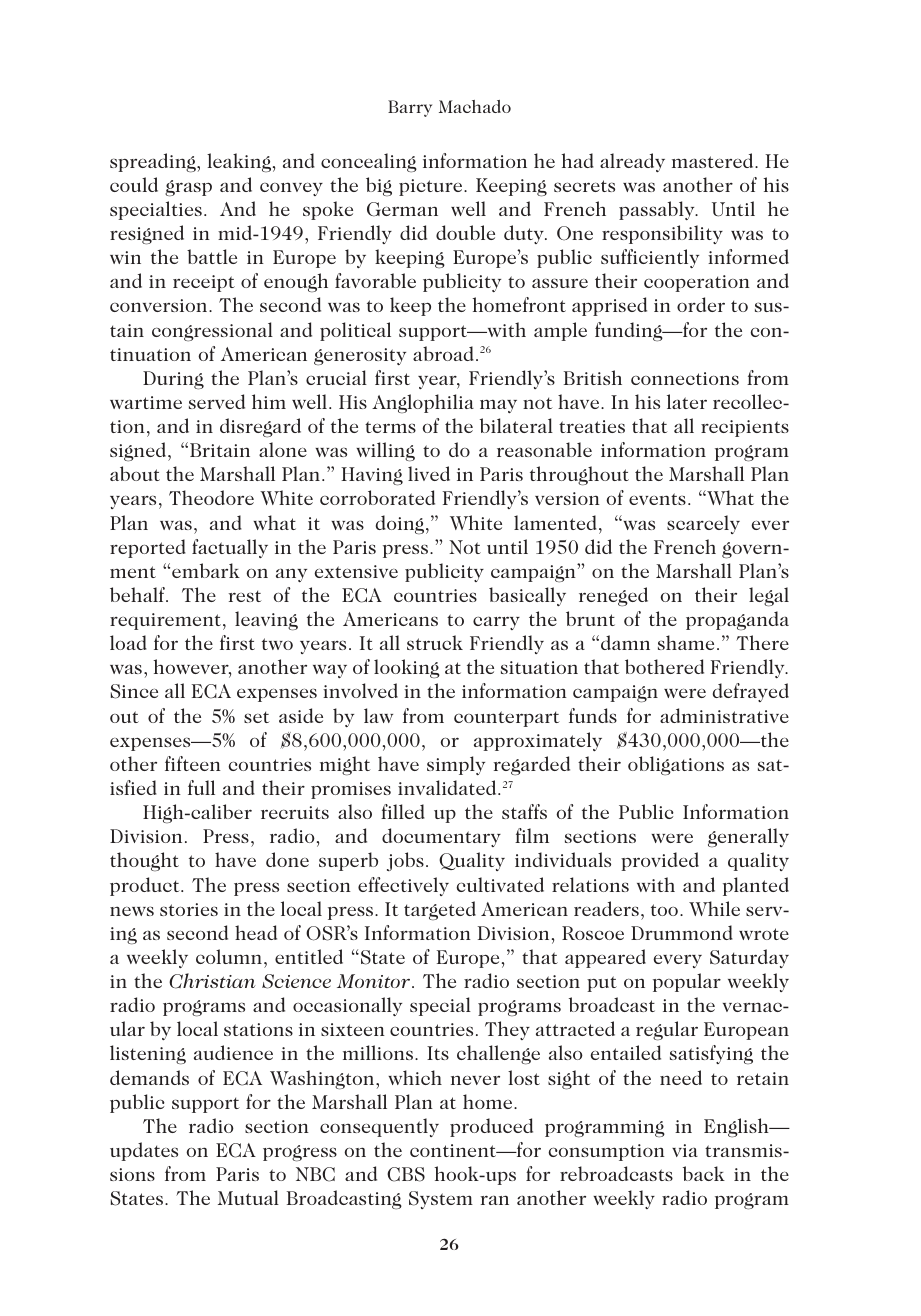 This screenshot has height=1316, width=921. What do you see at coordinates (211, 497) in the screenshot?
I see `Theodore` at bounding box center [211, 497].
